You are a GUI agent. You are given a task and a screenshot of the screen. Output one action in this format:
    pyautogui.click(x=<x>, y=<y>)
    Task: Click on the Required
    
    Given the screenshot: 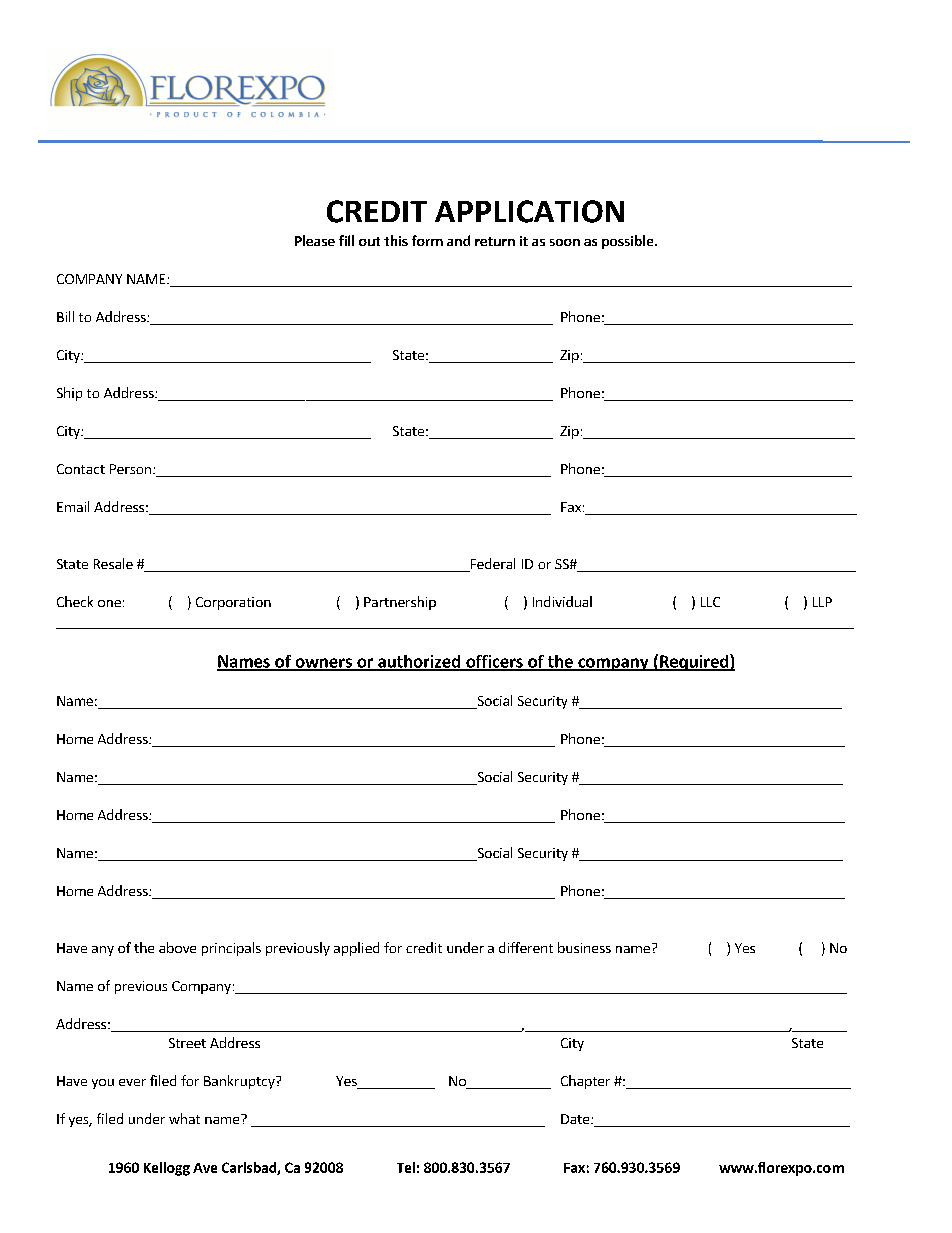 What is the action you would take?
    pyautogui.click(x=694, y=662)
